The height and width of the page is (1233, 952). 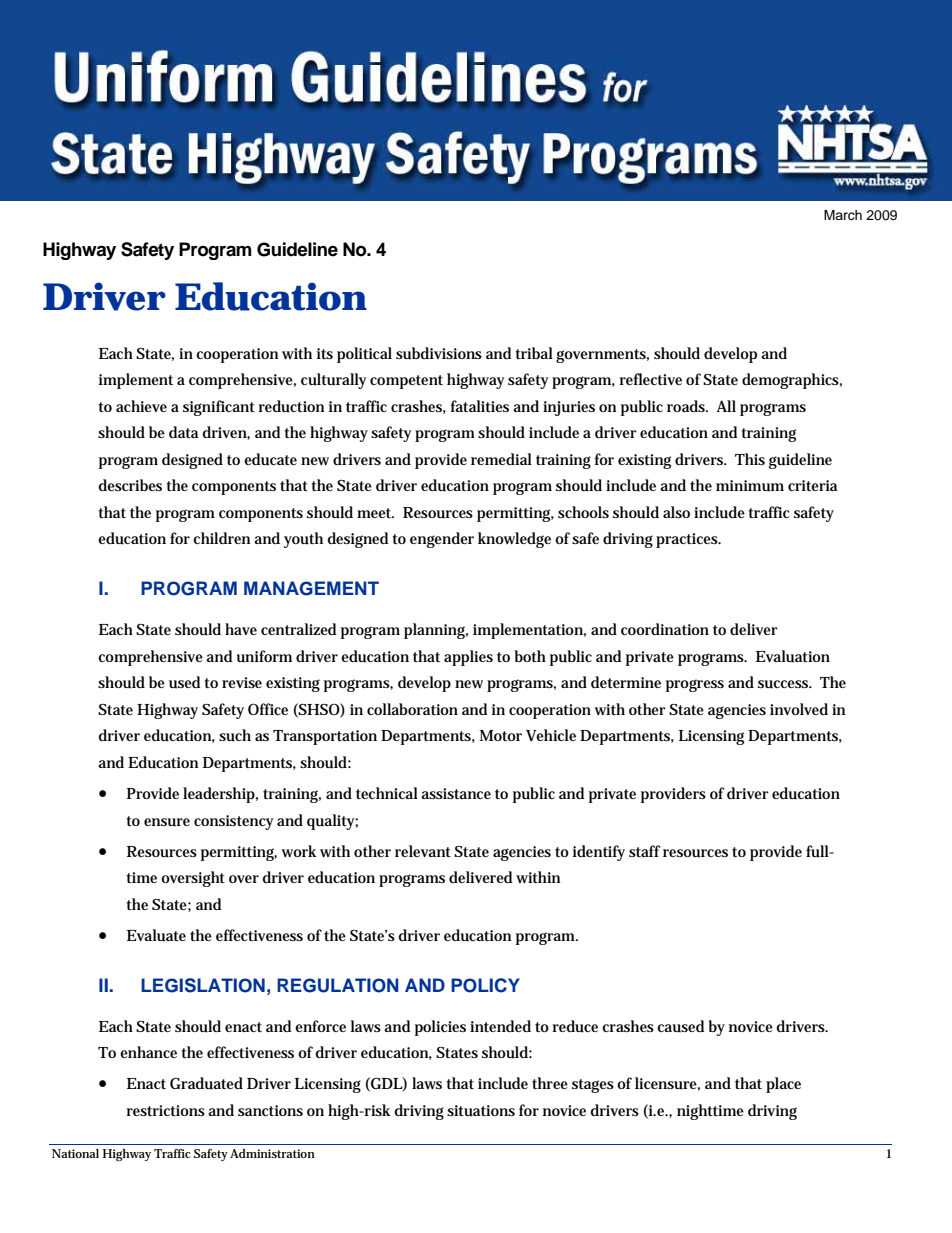 I want to click on March, so click(x=843, y=215).
